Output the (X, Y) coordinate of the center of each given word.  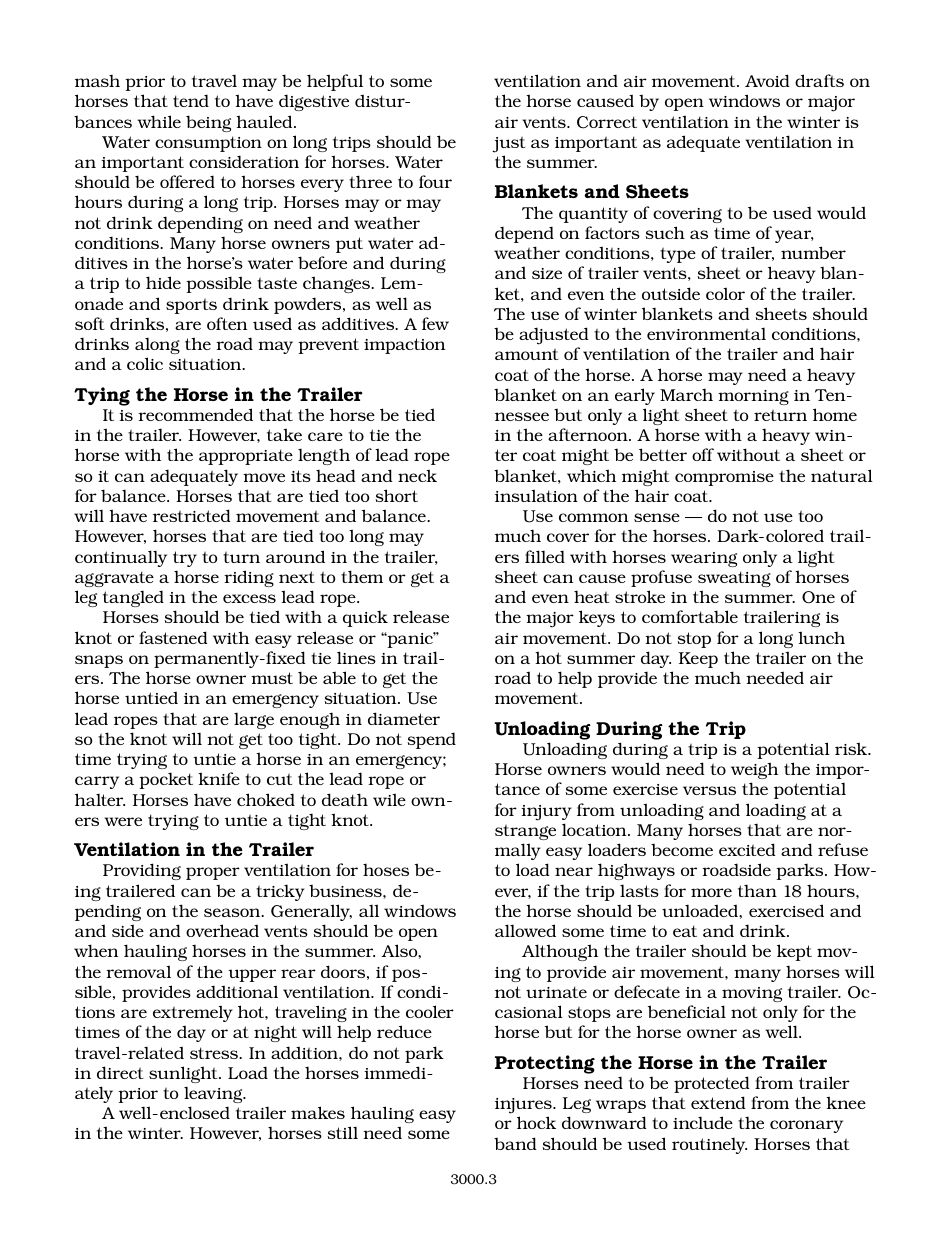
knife (219, 778)
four (435, 181)
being (208, 123)
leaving (214, 1094)
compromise (724, 478)
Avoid (767, 80)
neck (417, 475)
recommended (195, 414)
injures (524, 1106)
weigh (754, 770)
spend (431, 740)
